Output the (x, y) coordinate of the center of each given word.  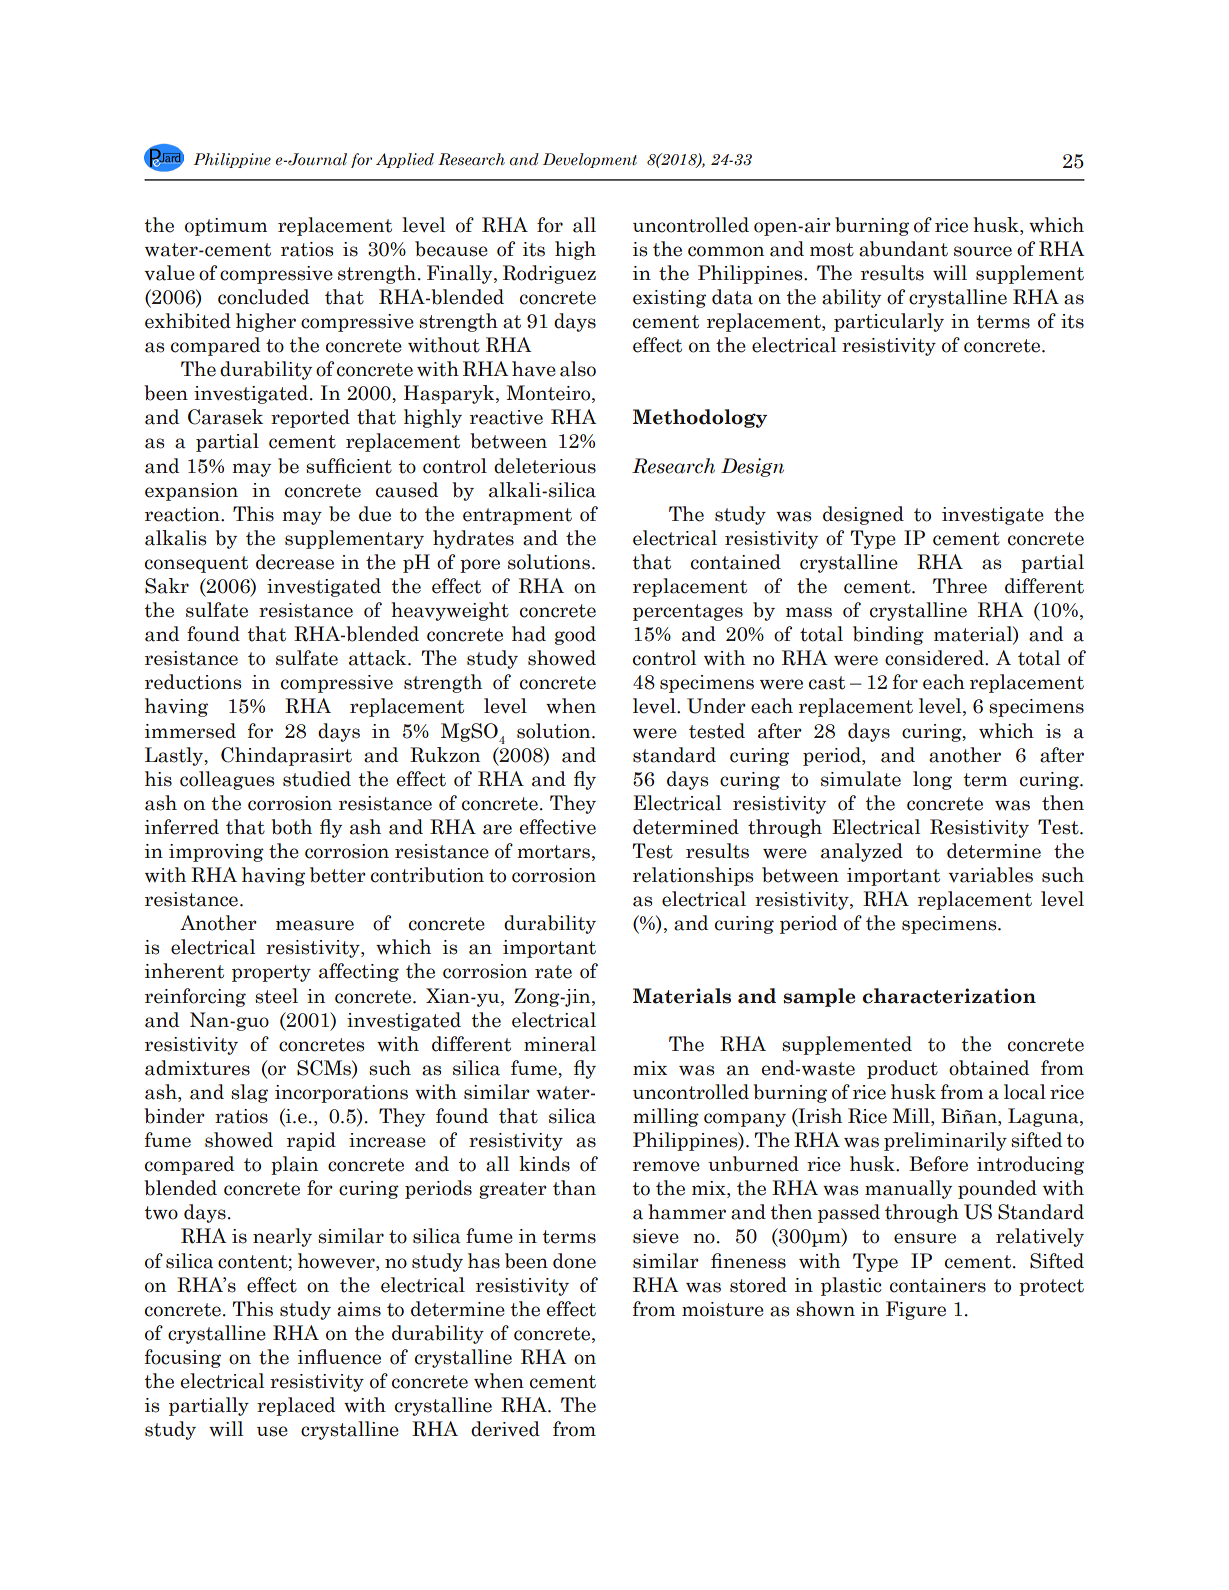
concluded (263, 297)
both (291, 827)
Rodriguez (549, 274)
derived (505, 1429)
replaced (296, 1406)
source (983, 251)
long (932, 780)
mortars (553, 852)
